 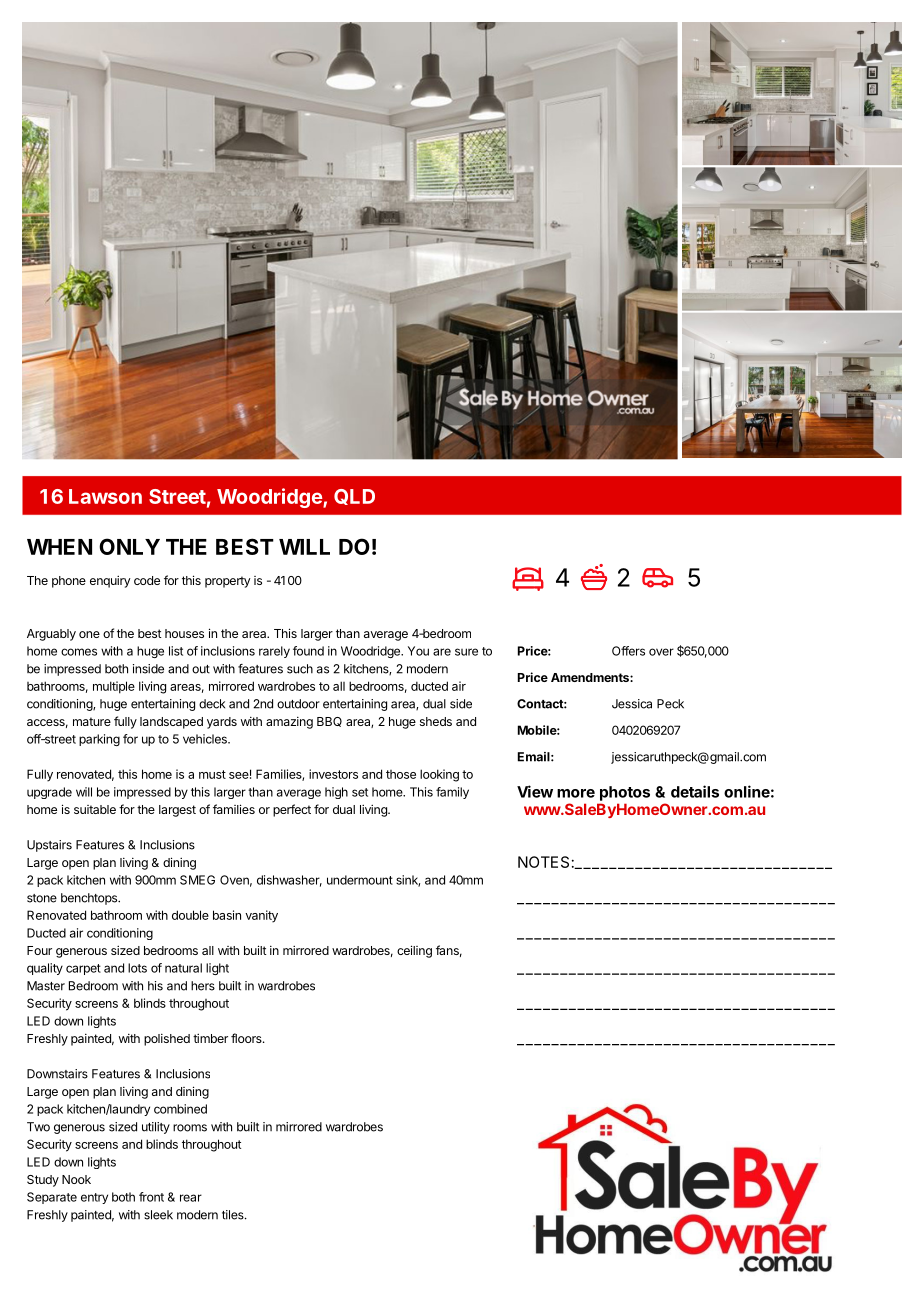 What do you see at coordinates (628, 651) in the screenshot?
I see `Offers` at bounding box center [628, 651].
